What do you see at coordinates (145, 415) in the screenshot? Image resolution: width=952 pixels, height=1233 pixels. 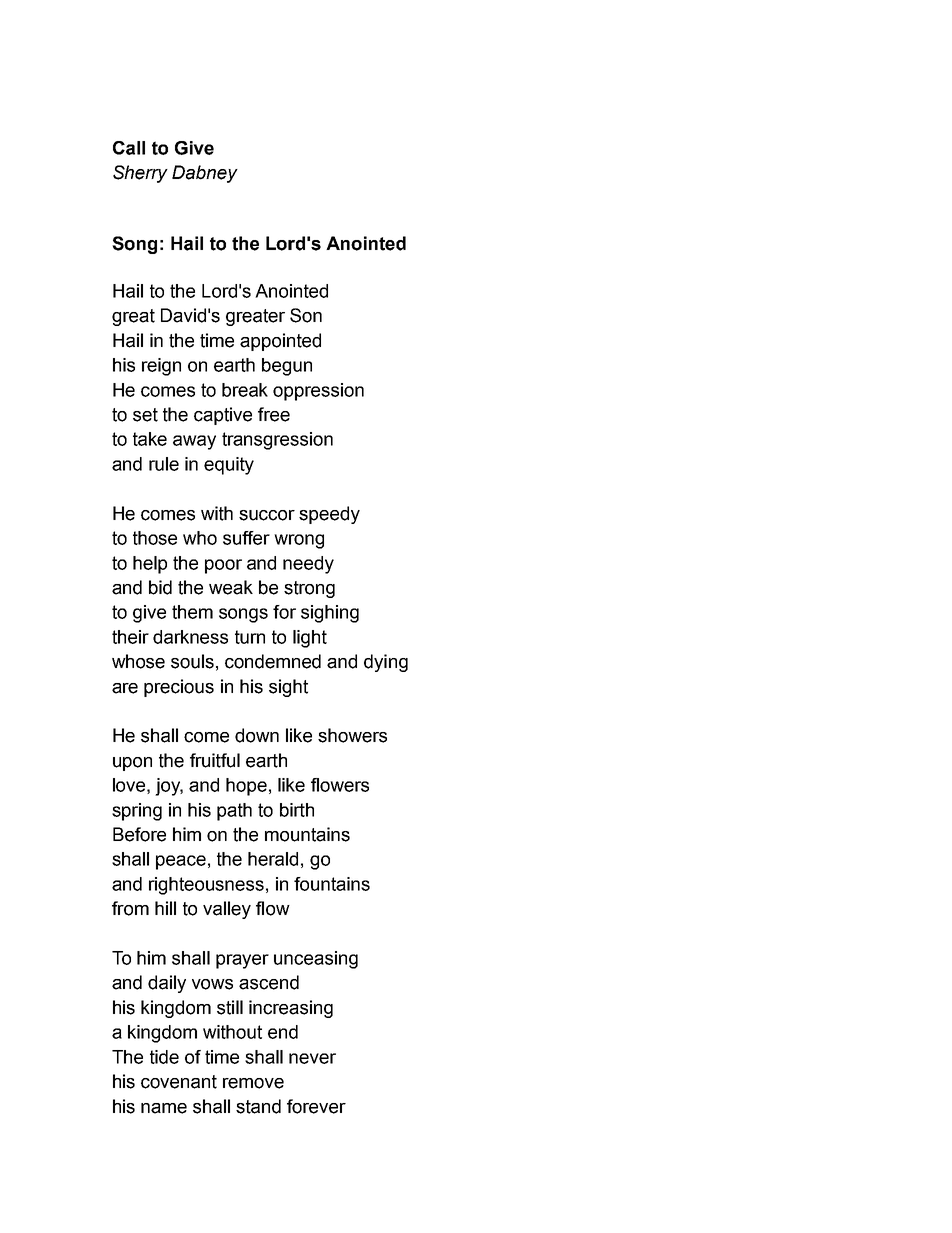 I see `set` at bounding box center [145, 415].
